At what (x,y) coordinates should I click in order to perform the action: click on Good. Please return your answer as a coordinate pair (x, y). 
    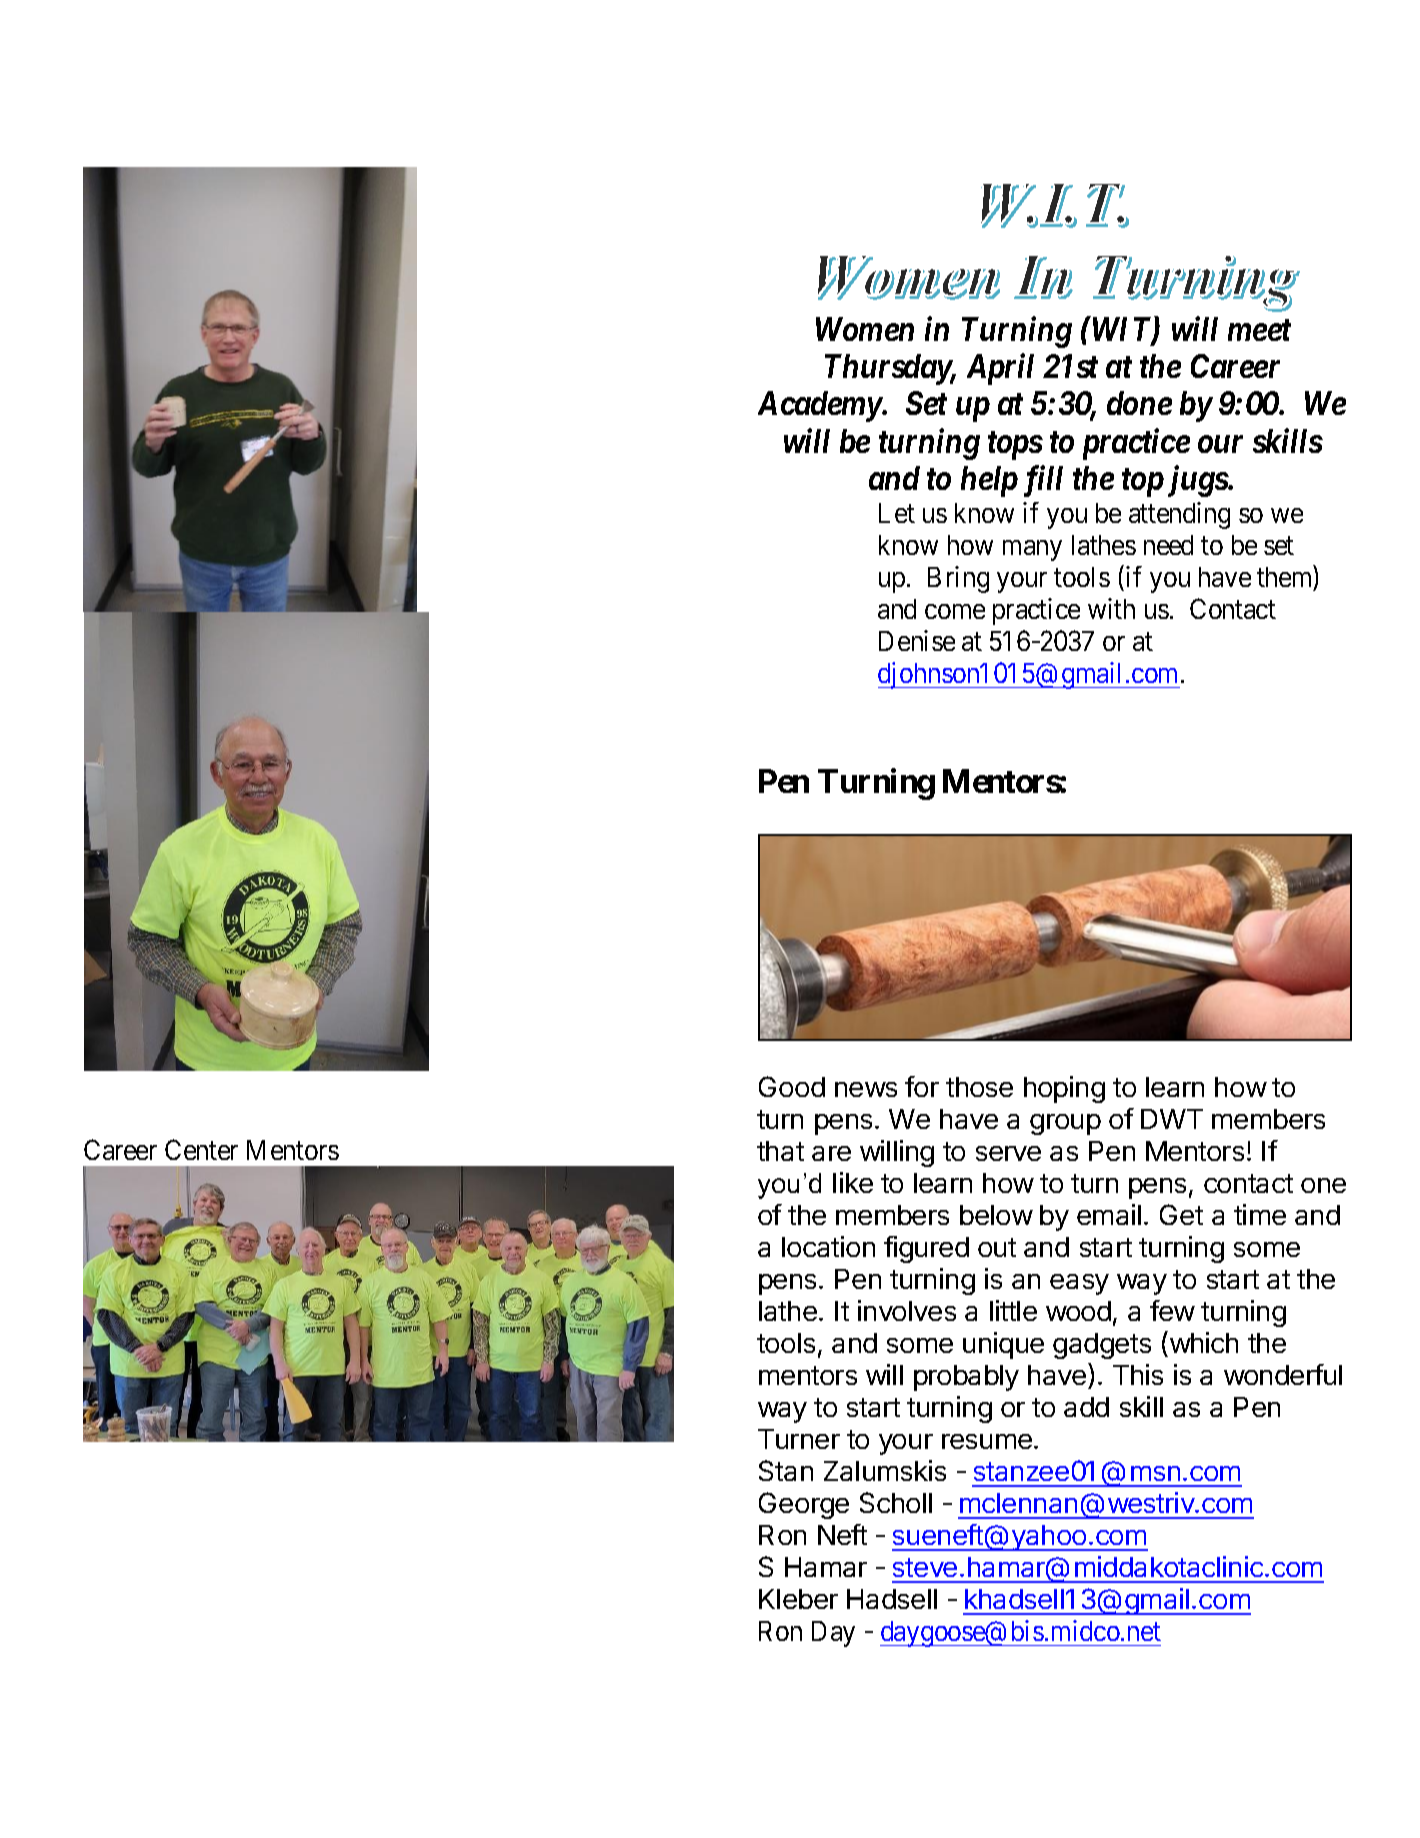
    Looking at the image, I should click on (792, 1086).
